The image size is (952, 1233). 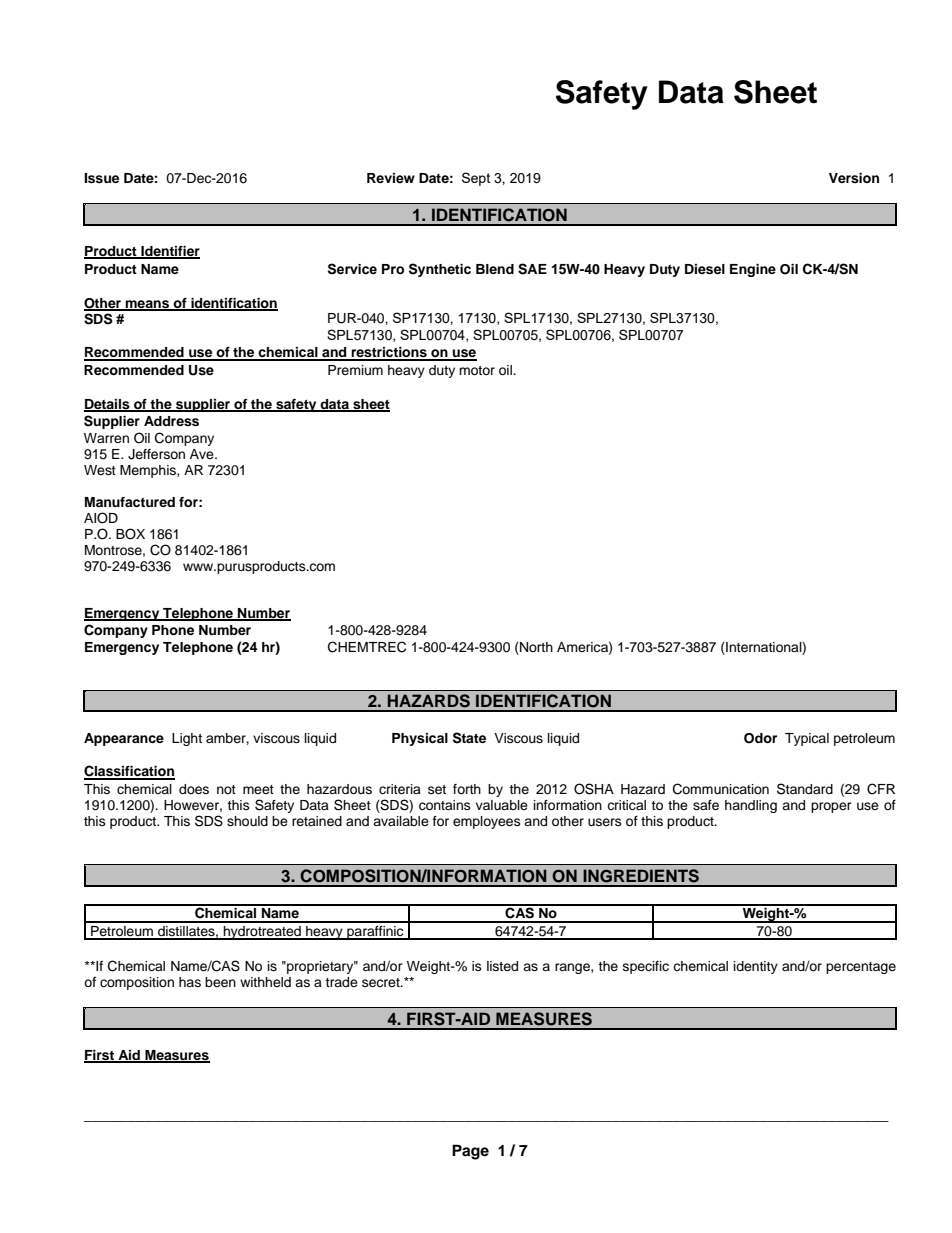 I want to click on Page, so click(x=470, y=1152).
